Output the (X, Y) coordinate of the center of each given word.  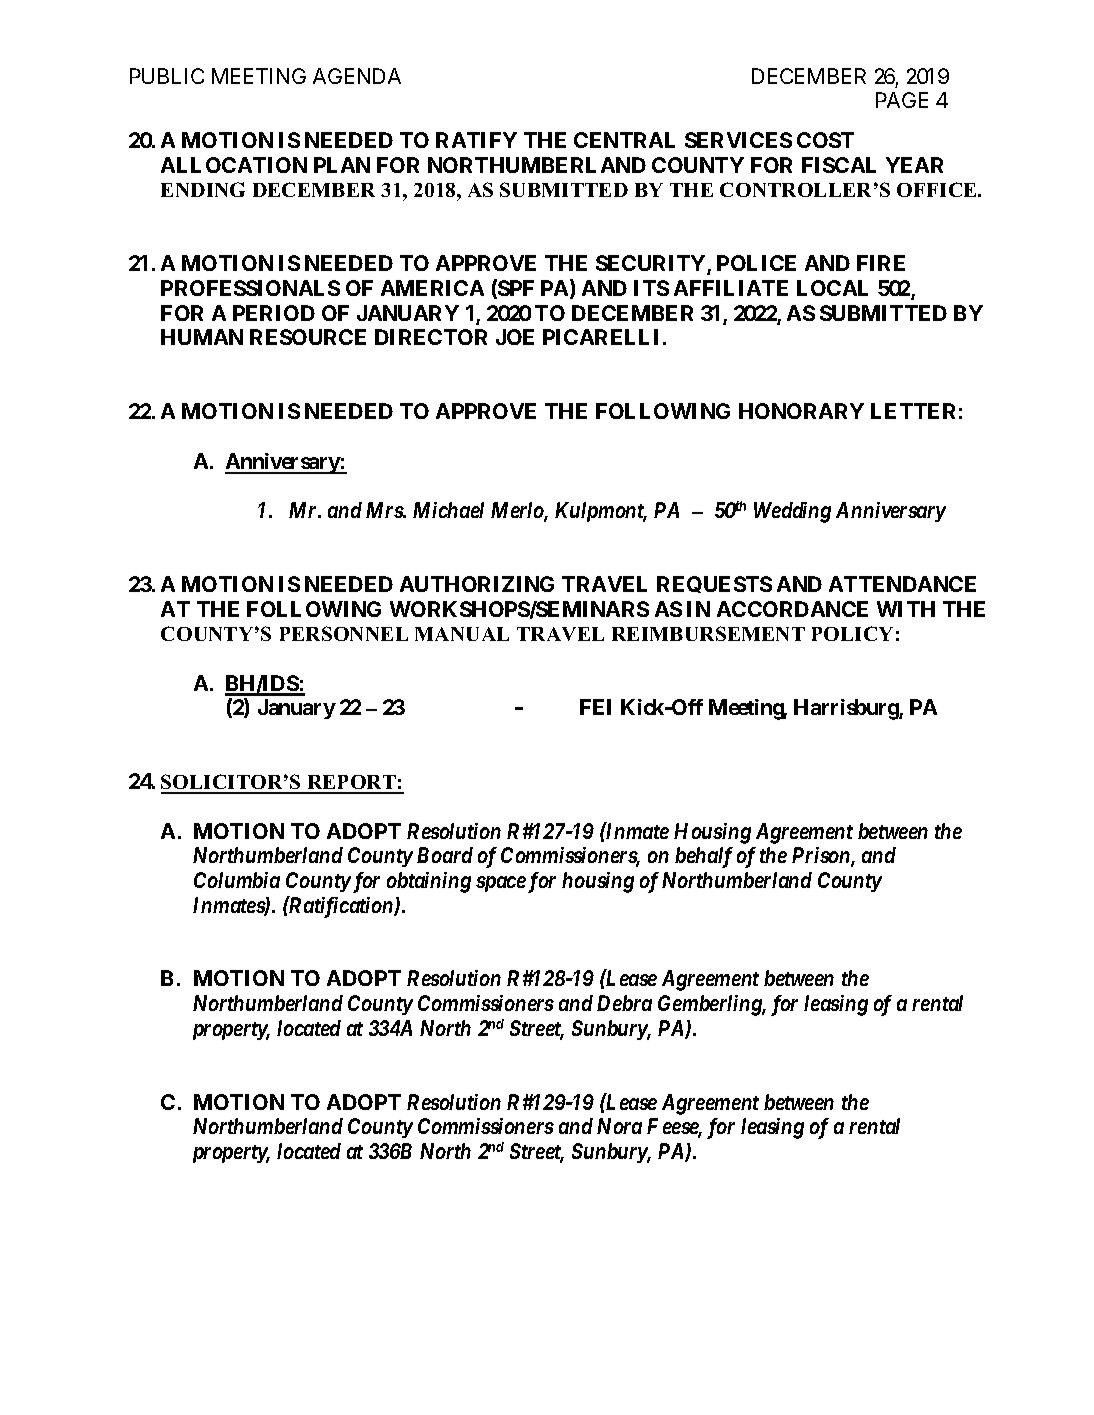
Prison (822, 856)
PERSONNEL (344, 633)
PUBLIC (167, 76)
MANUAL (462, 634)
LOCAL (832, 288)
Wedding (792, 512)
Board (445, 855)
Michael (448, 510)
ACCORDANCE (792, 609)
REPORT (351, 784)
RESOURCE (308, 337)
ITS (651, 288)
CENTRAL (624, 140)
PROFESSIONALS (250, 288)
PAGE (902, 100)
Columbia (237, 880)
